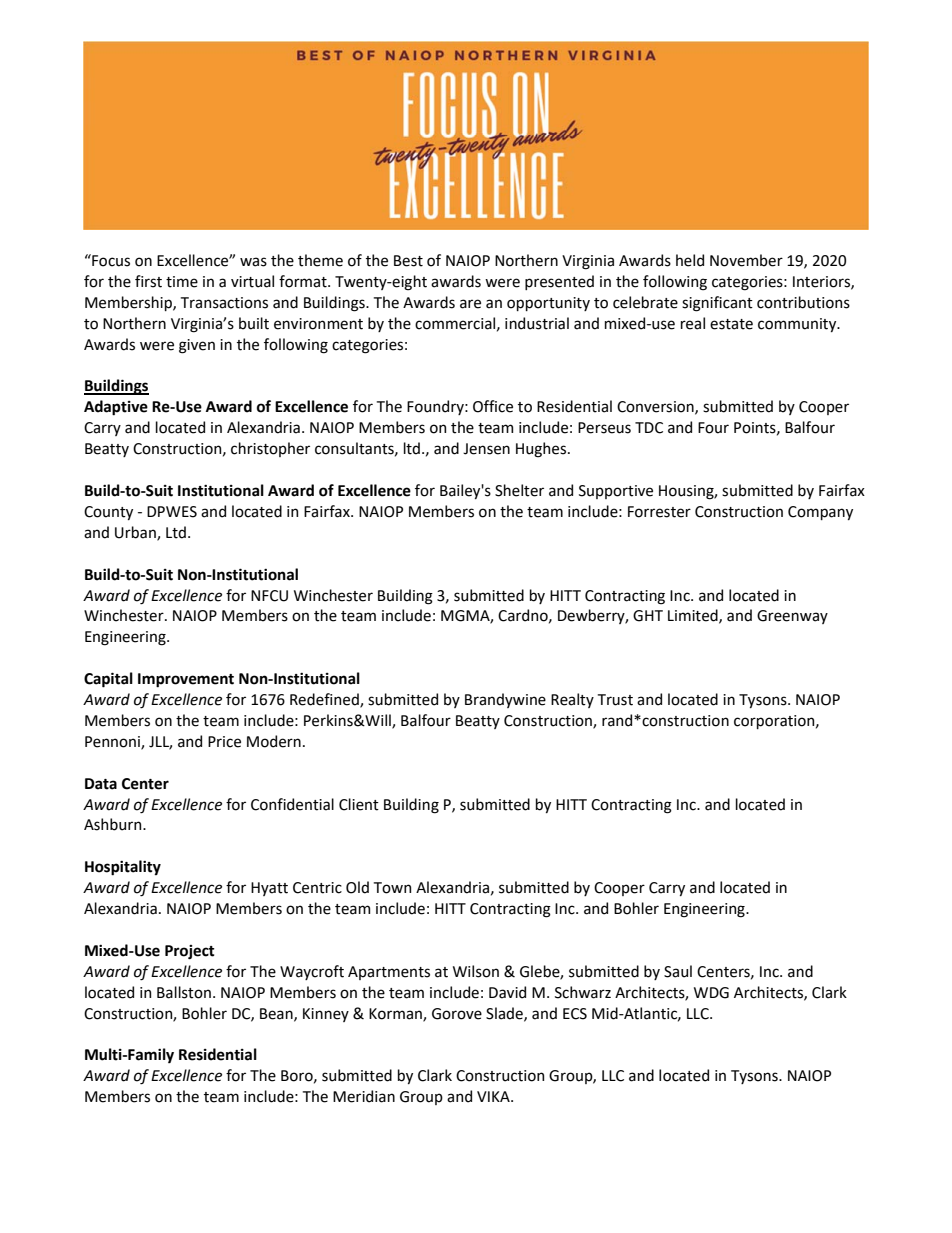  I want to click on Saul, so click(678, 971).
